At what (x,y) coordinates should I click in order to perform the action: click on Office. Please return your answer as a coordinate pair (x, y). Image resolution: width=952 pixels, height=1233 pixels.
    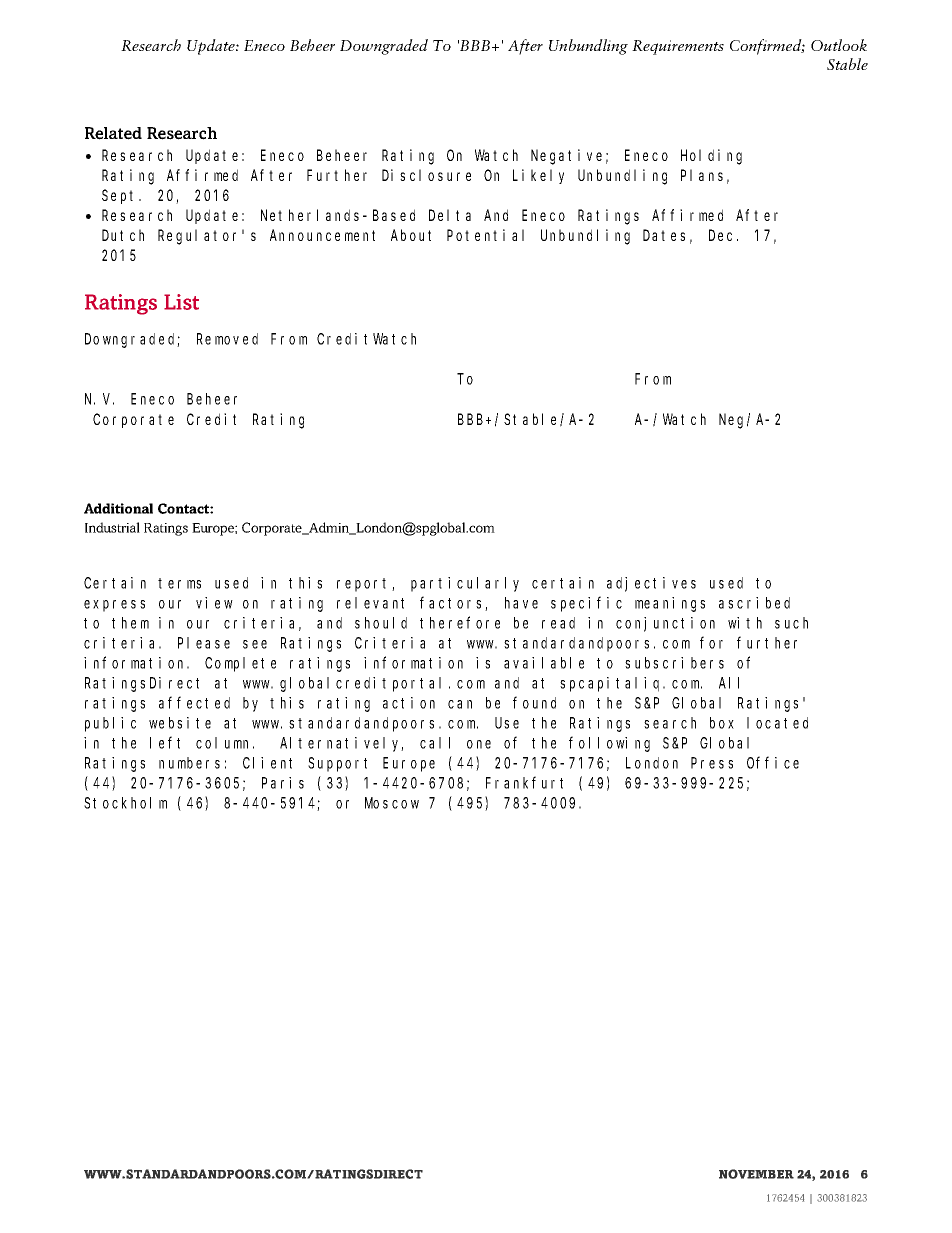
    Looking at the image, I should click on (773, 762).
